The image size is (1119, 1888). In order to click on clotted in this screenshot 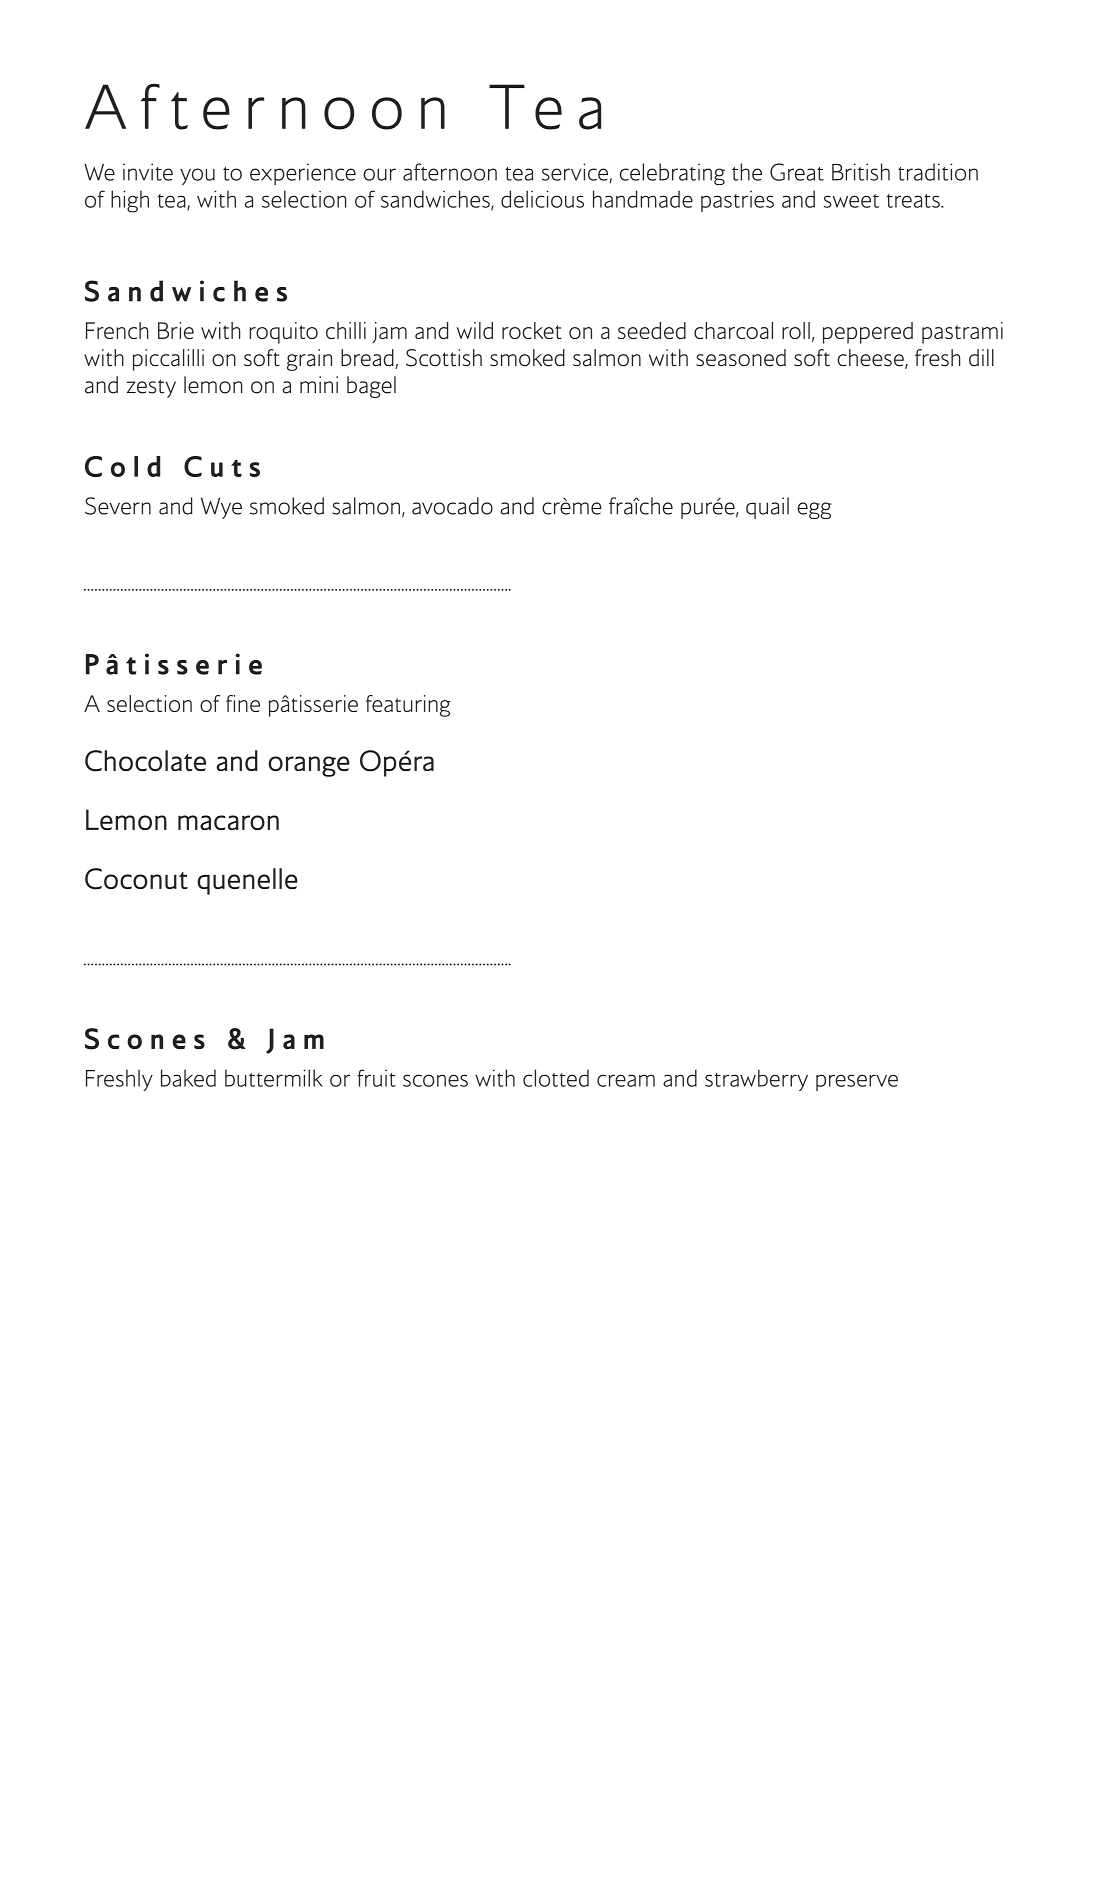, I will do `click(556, 1078)`.
